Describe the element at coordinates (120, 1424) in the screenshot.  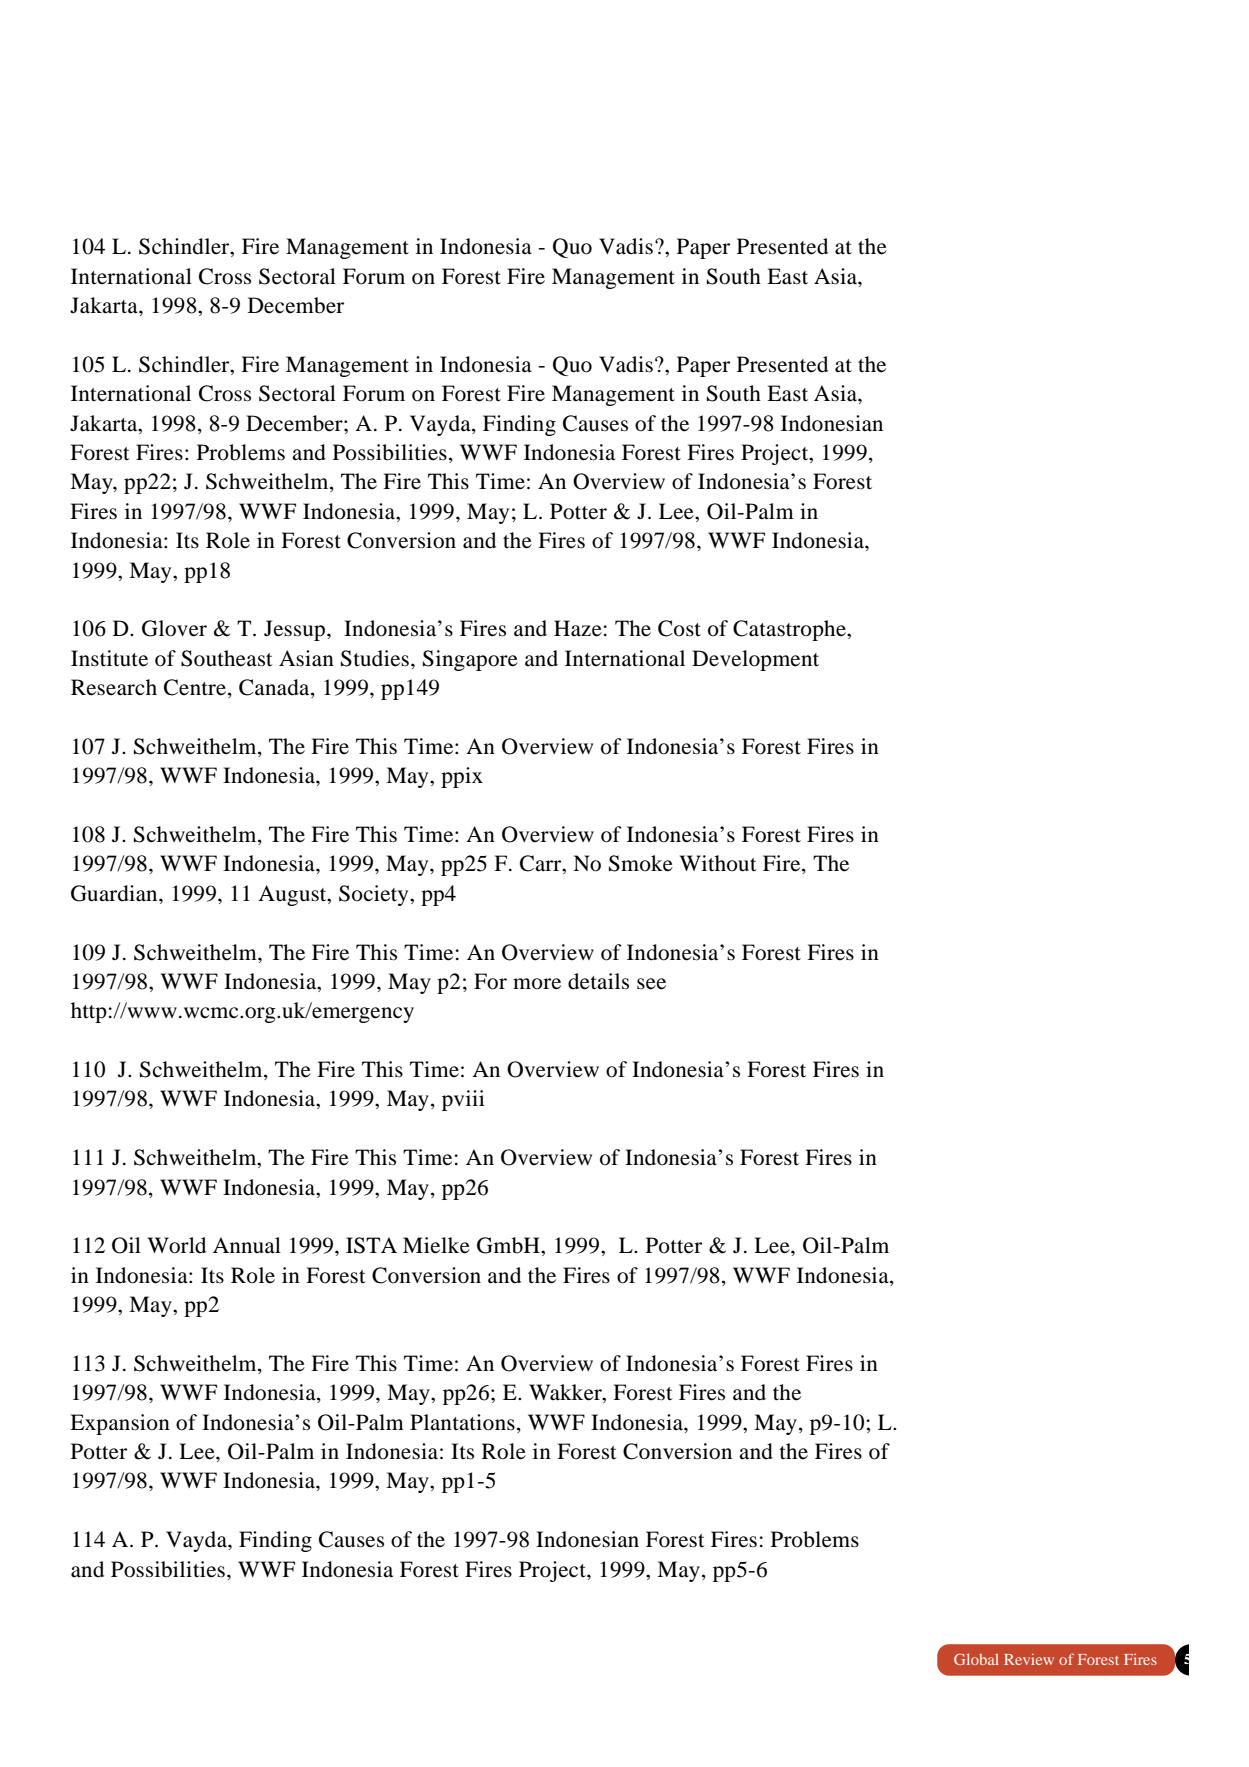
I see `Expansion` at that location.
